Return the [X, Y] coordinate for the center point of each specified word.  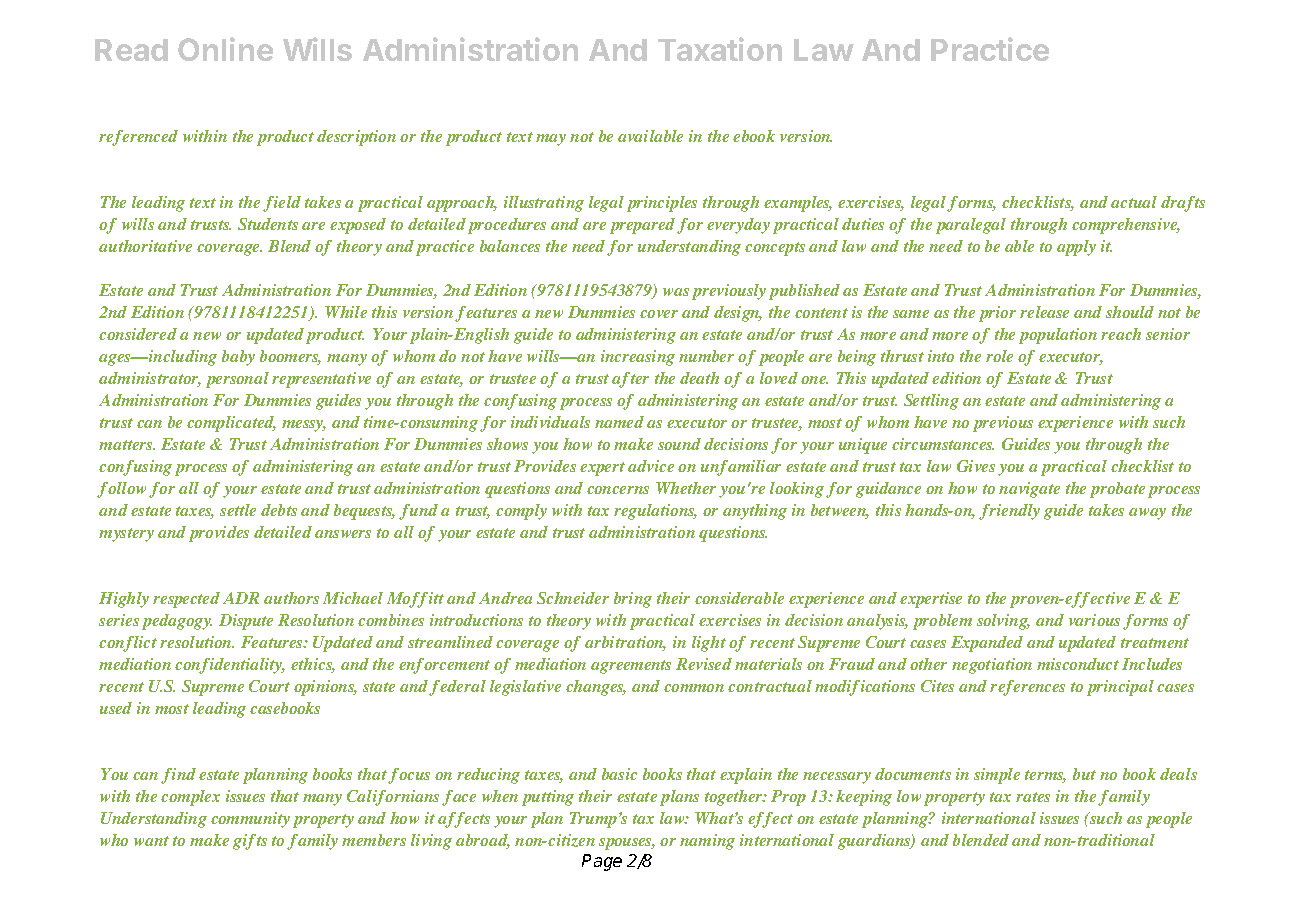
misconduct [1078, 664]
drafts [1183, 204]
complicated [231, 424]
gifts [250, 842]
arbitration [625, 643]
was [676, 292]
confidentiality [230, 666]
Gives [976, 466]
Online [225, 49]
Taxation [720, 49]
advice [651, 466]
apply [1076, 248]
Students [268, 224]
